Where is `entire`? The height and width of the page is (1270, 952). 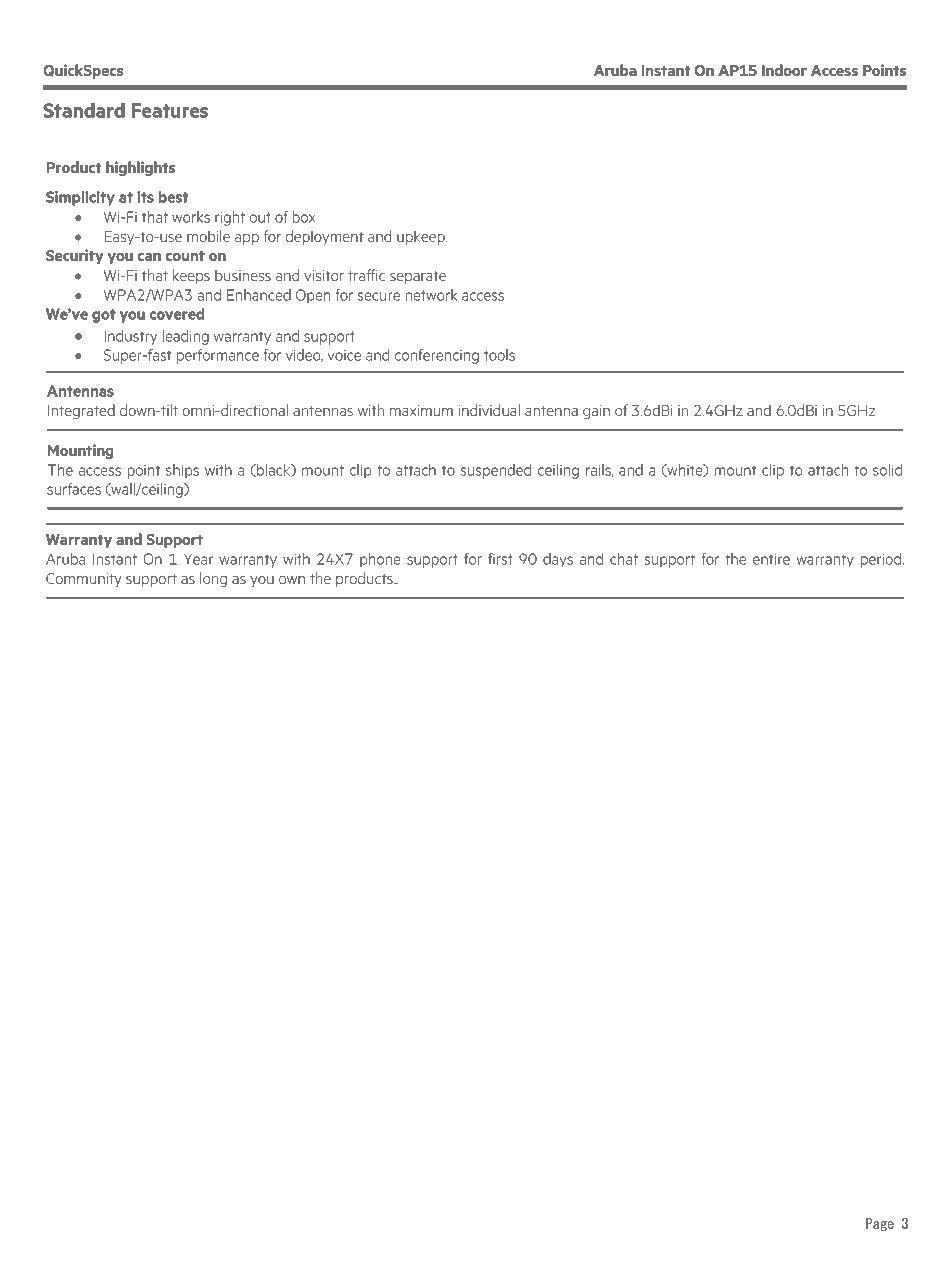 entire is located at coordinates (771, 559).
